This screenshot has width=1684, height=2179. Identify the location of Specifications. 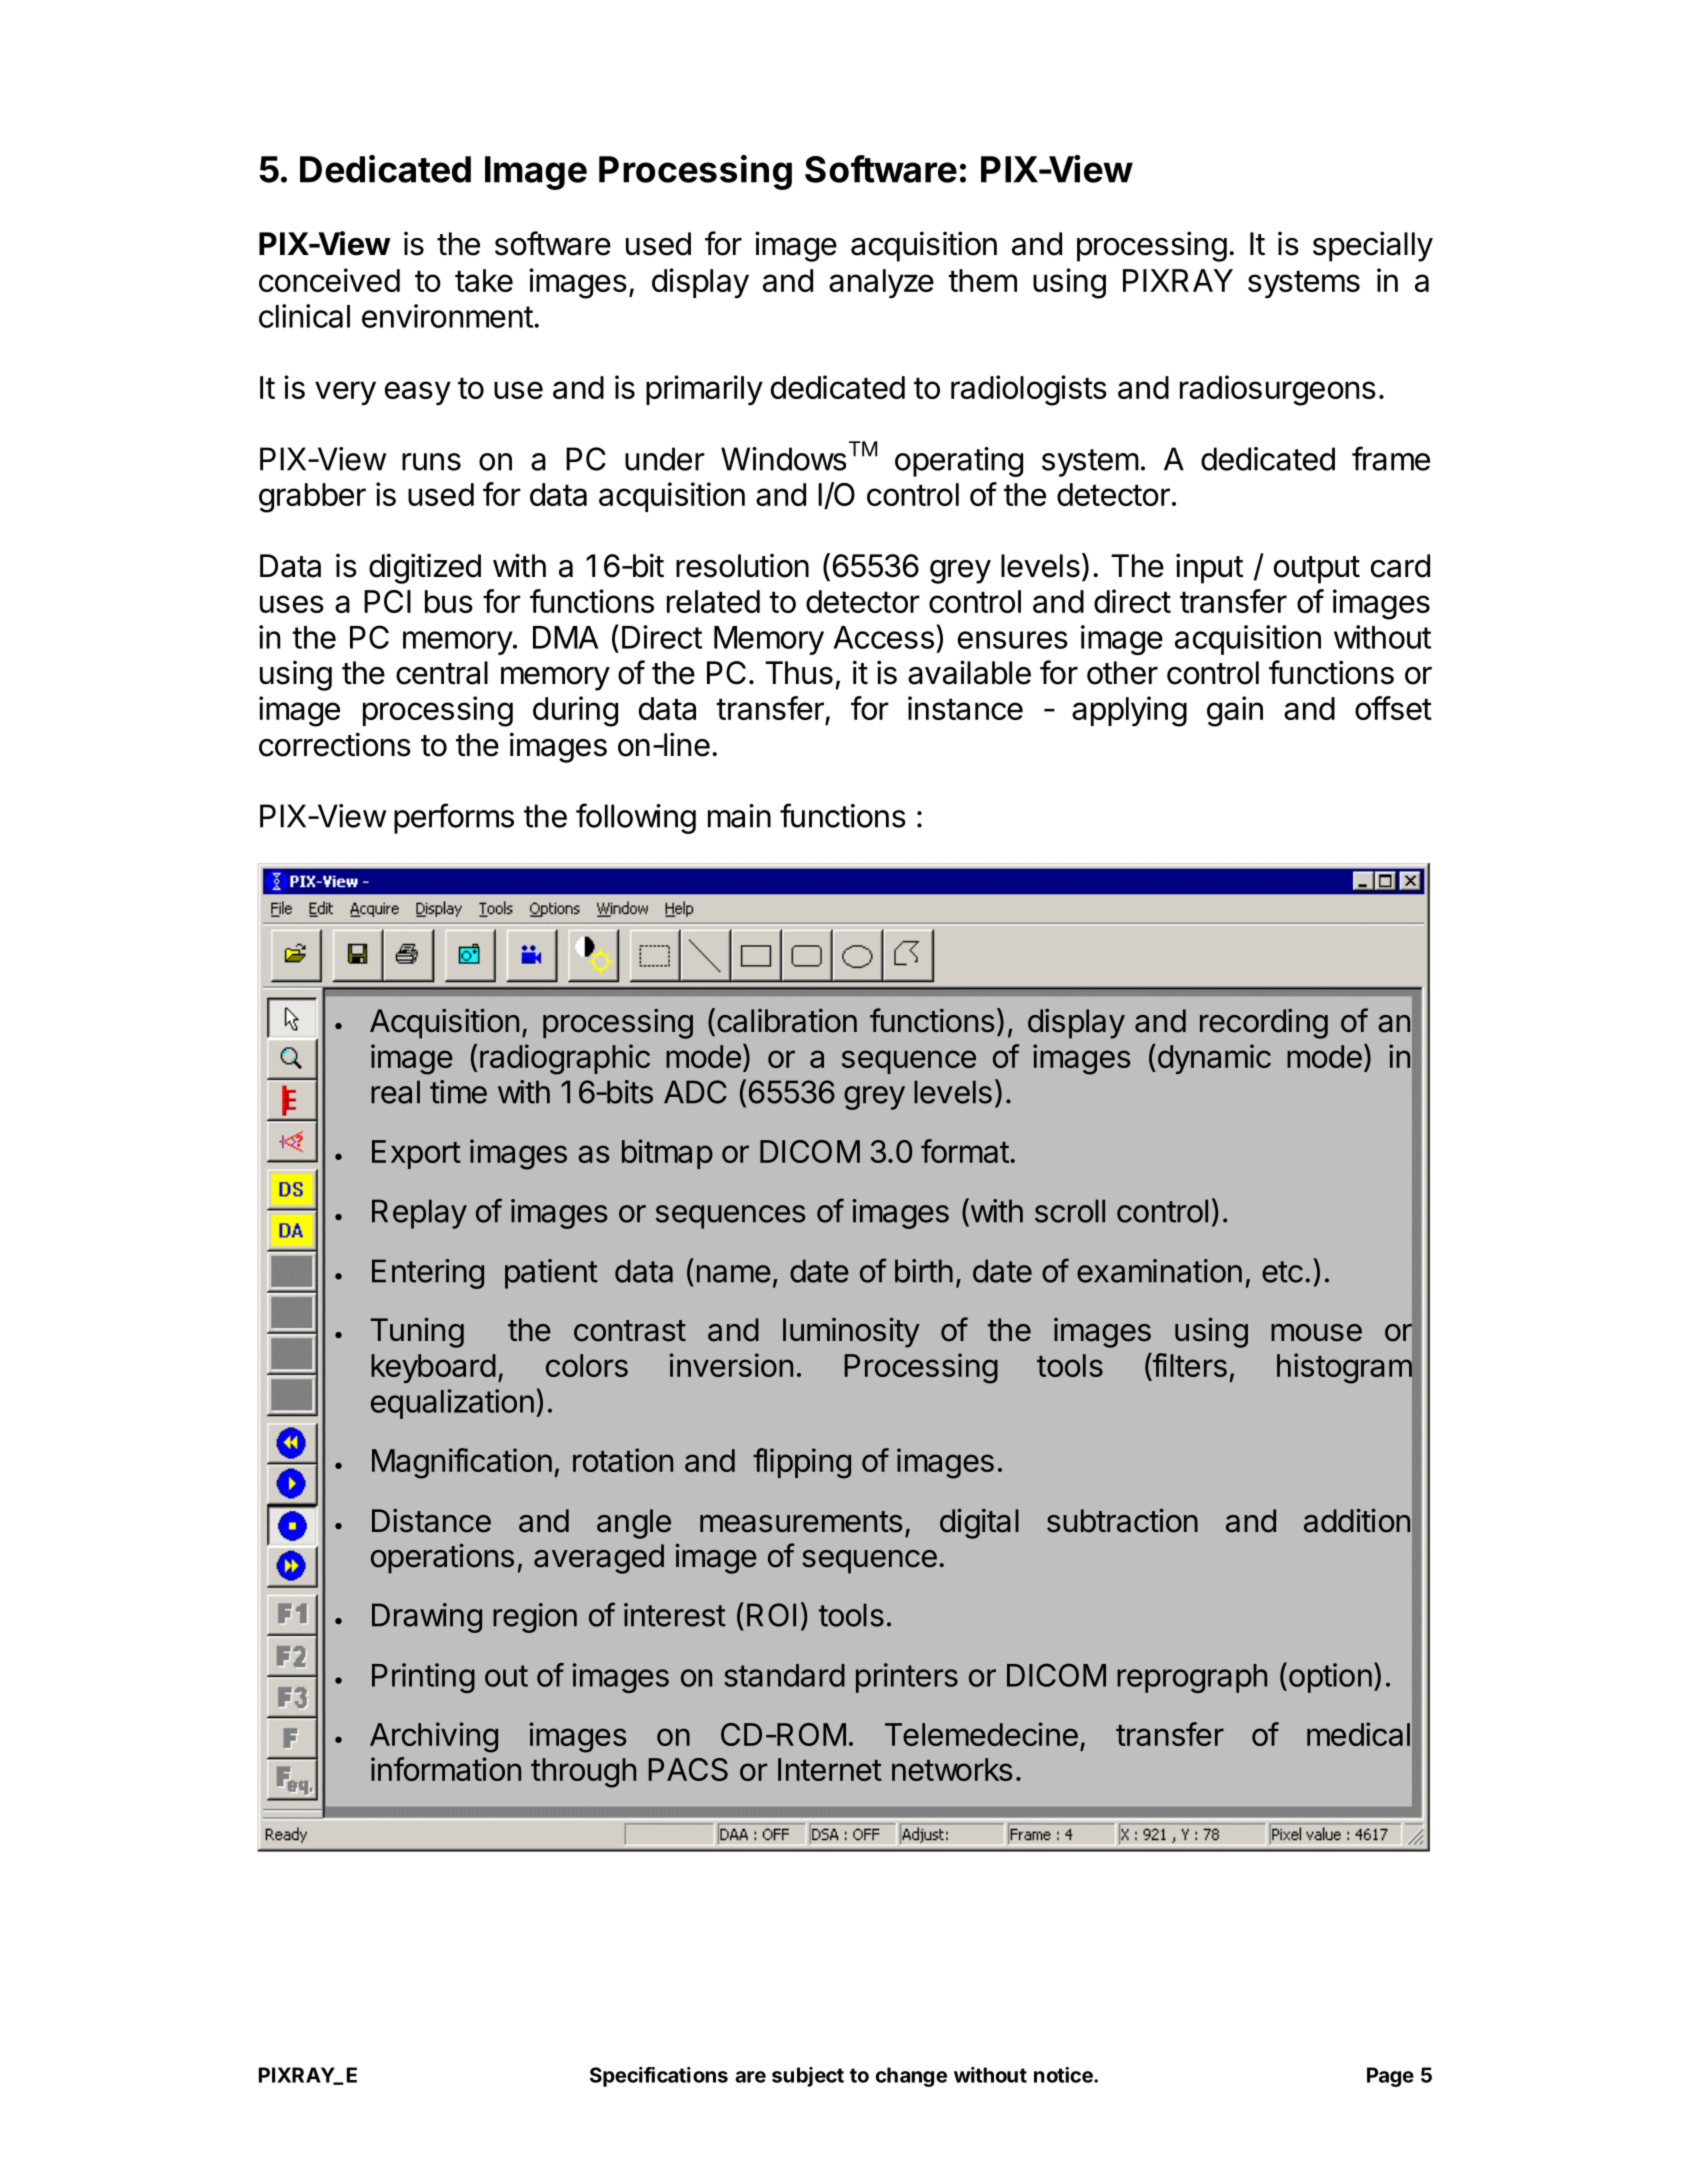
(659, 2077).
